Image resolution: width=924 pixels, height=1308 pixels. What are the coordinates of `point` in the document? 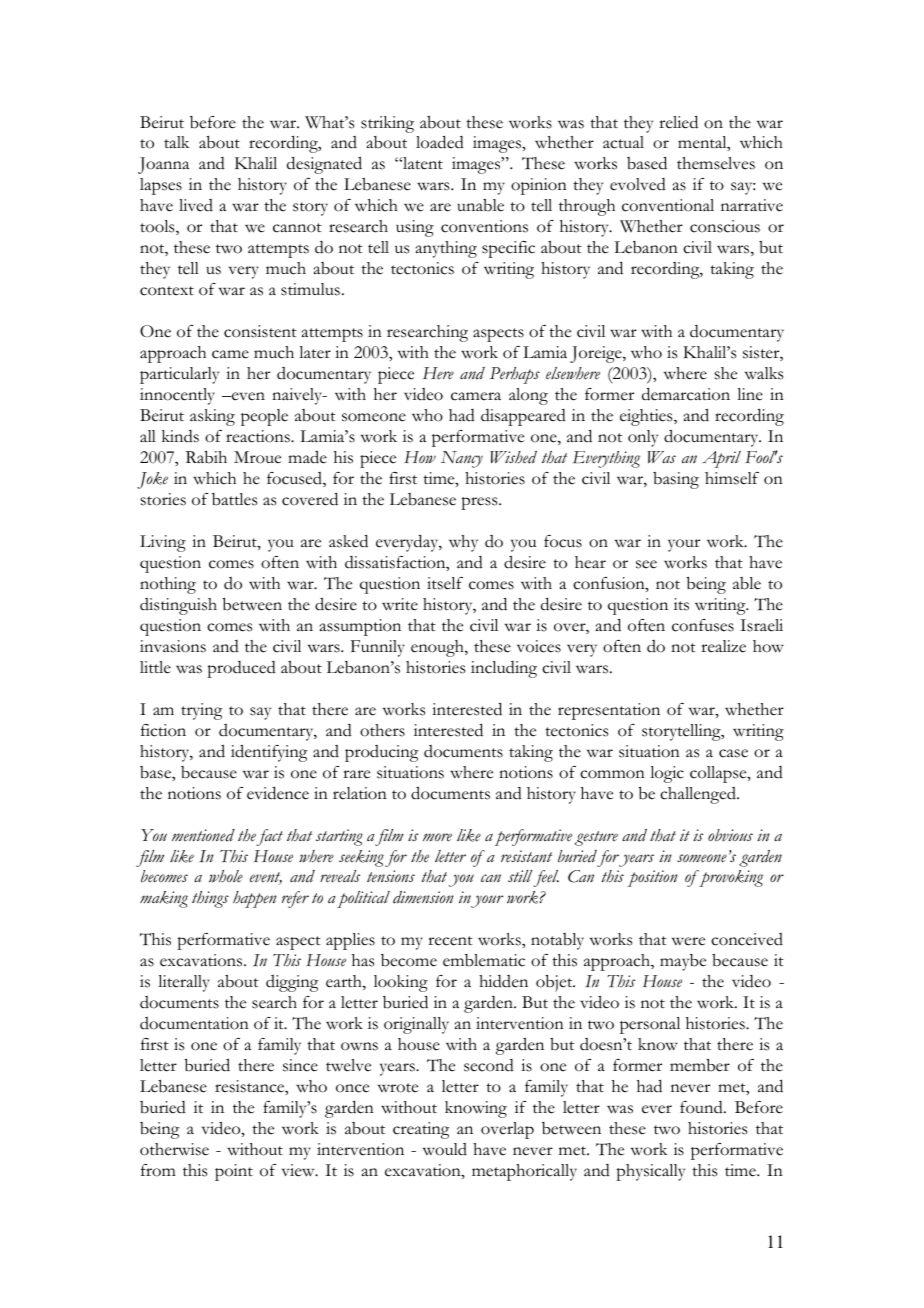 It's located at (234, 1172).
